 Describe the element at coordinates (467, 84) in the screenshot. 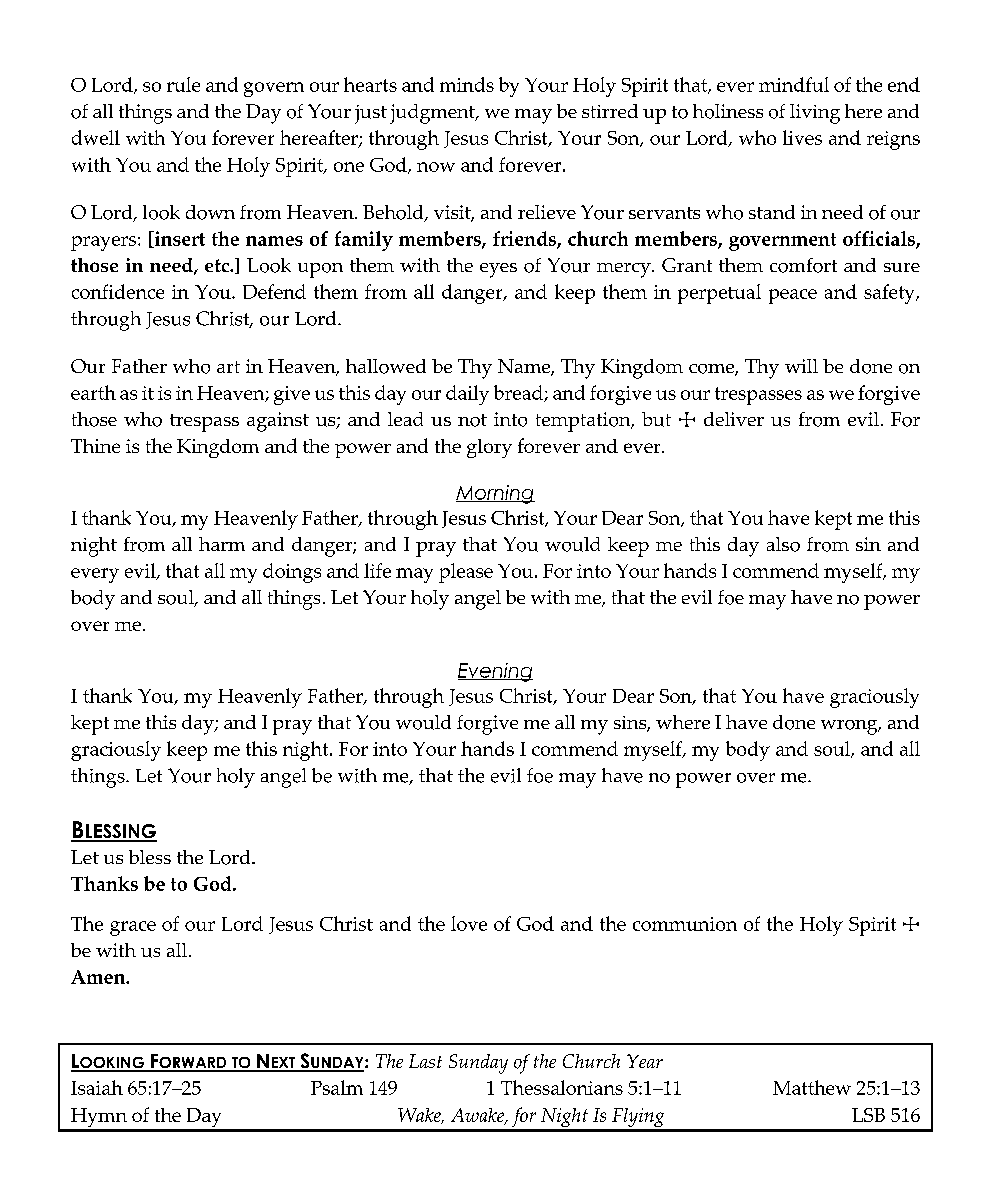

I see `minds` at that location.
